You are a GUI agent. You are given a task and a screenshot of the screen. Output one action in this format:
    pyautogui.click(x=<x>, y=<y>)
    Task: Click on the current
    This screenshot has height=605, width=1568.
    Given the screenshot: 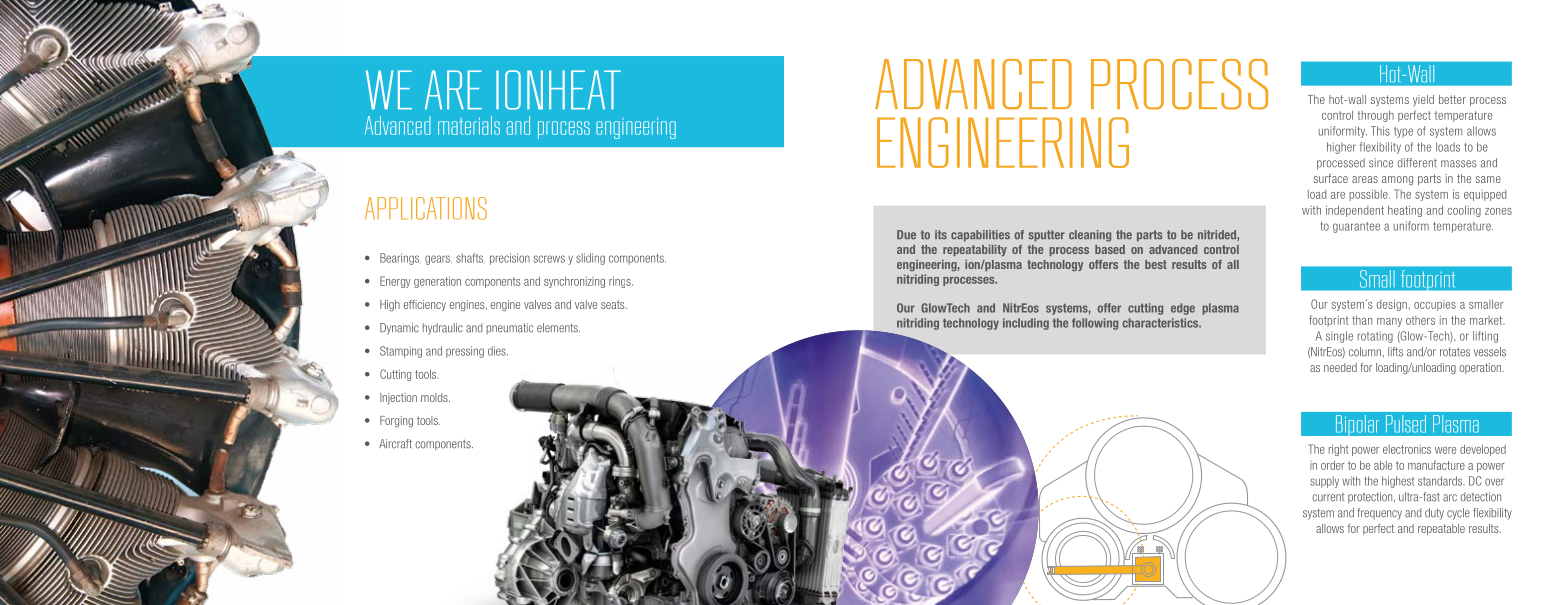 What is the action you would take?
    pyautogui.click(x=1328, y=497)
